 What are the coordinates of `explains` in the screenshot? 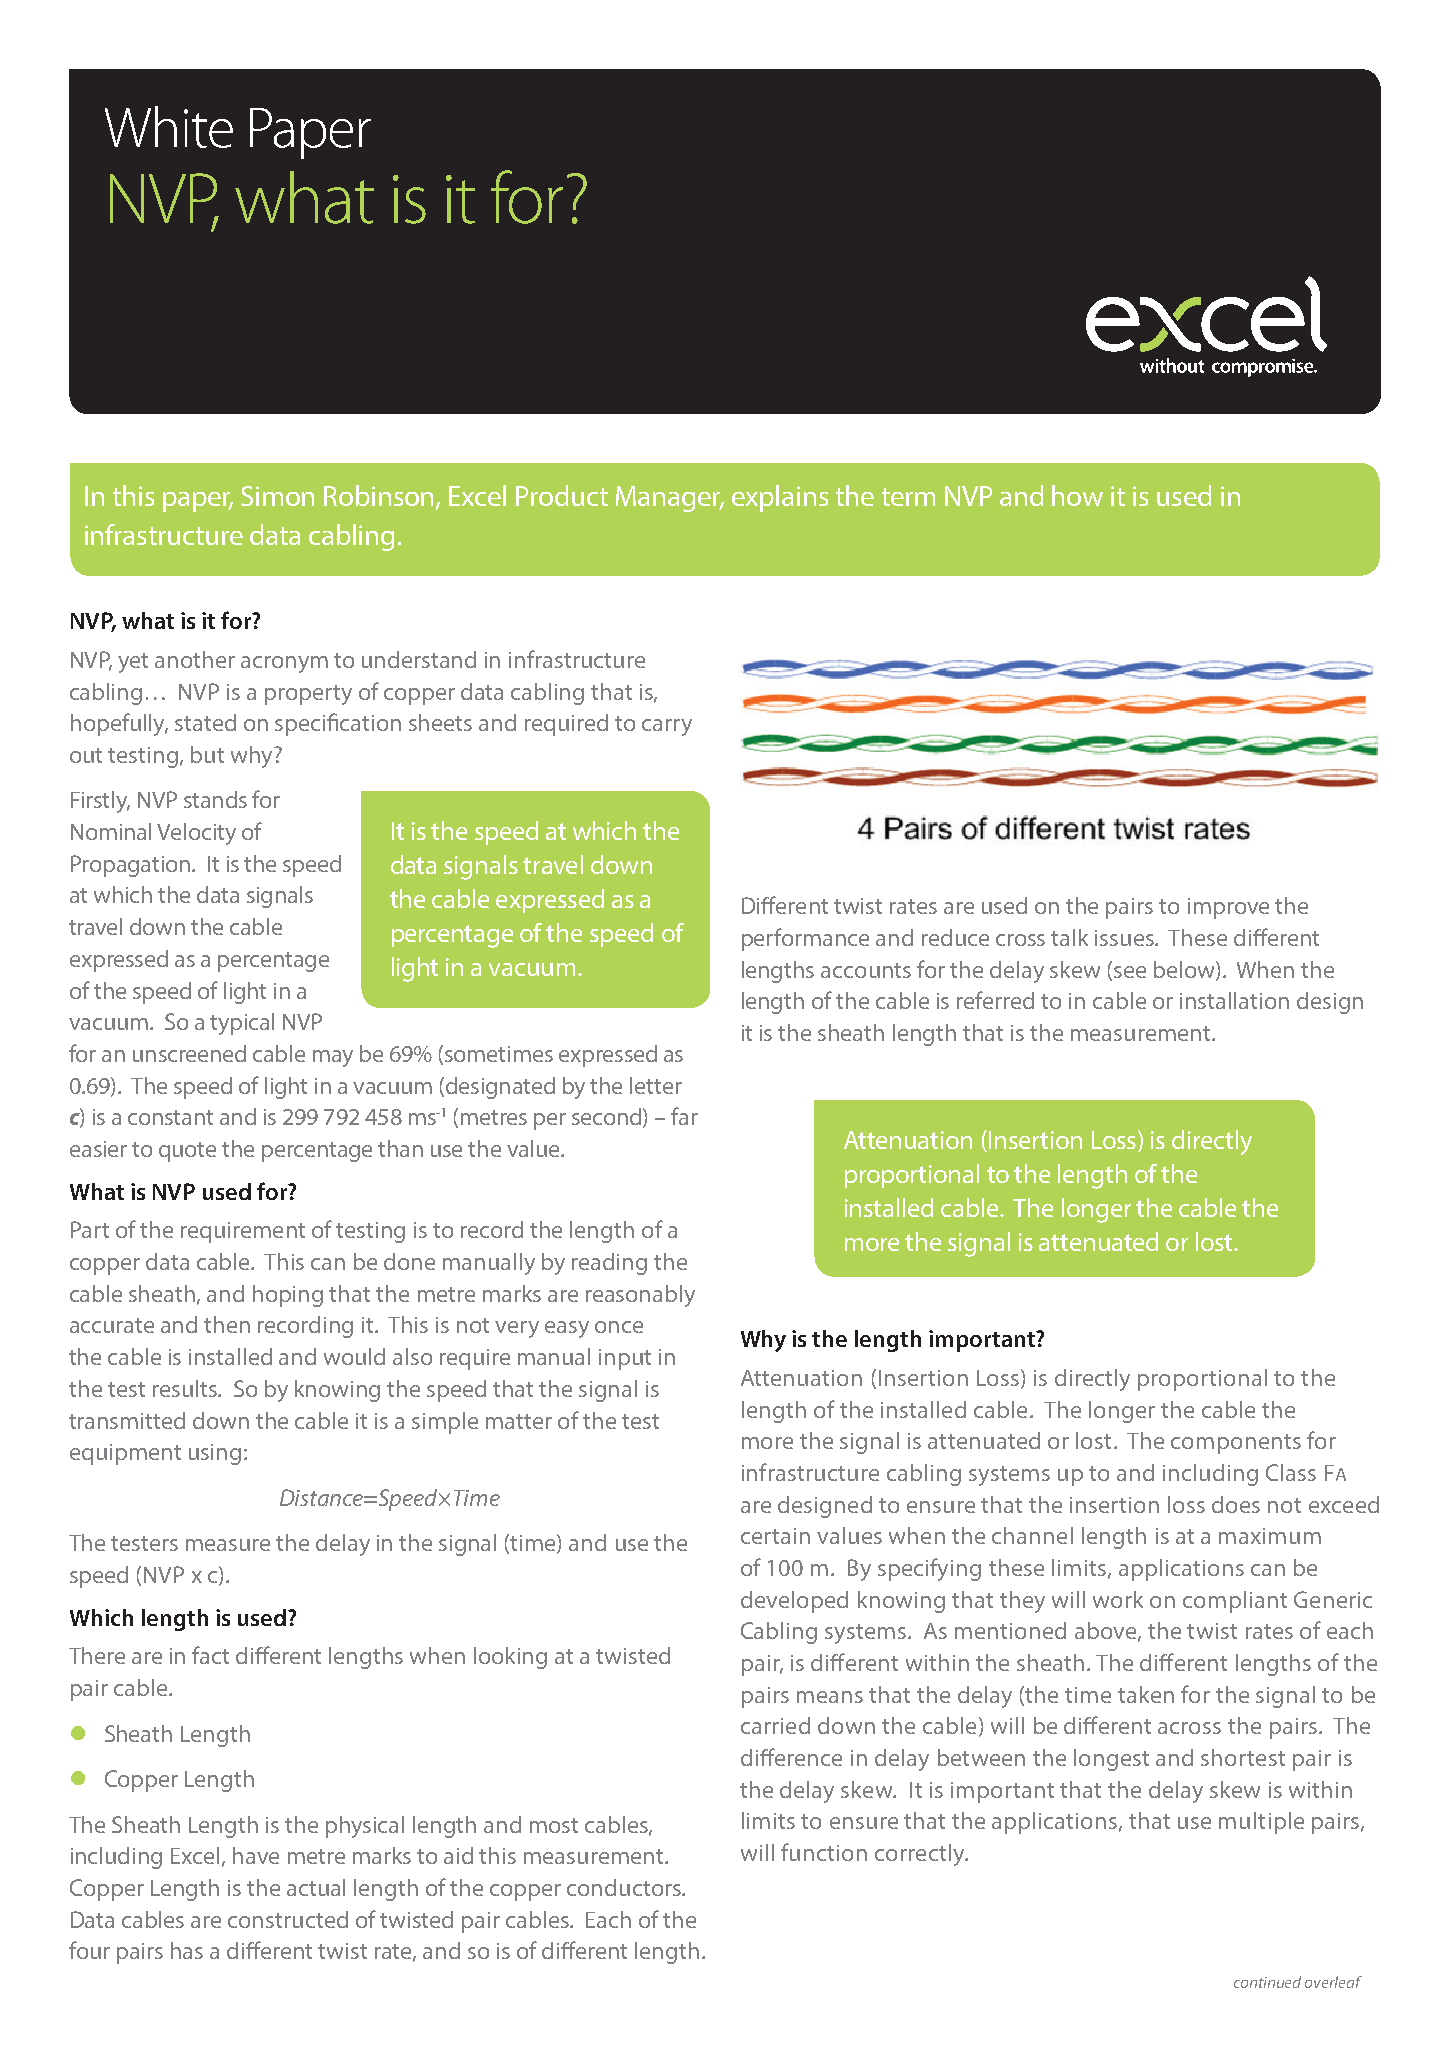 It's located at (780, 498).
